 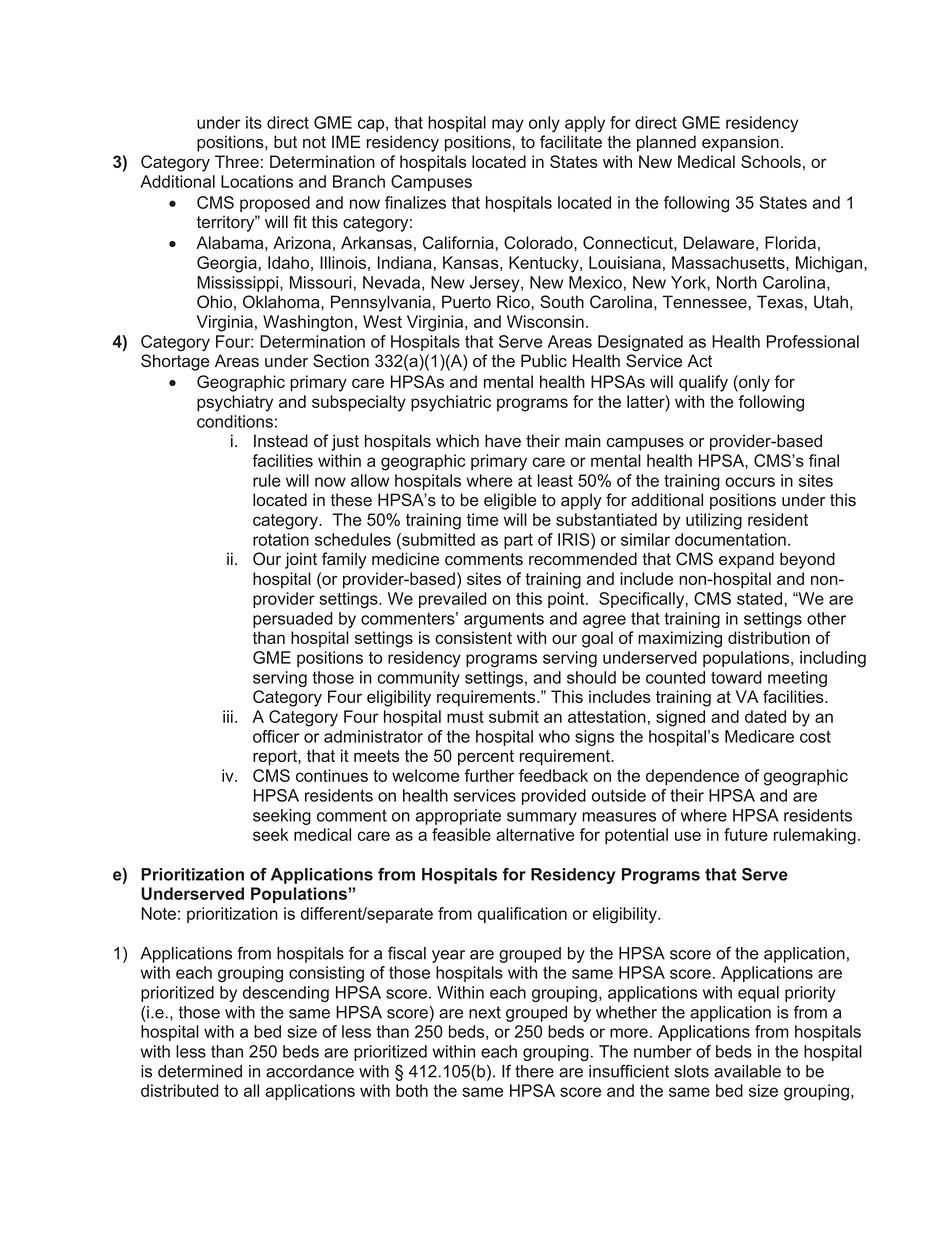 What do you see at coordinates (503, 441) in the screenshot?
I see `have` at bounding box center [503, 441].
